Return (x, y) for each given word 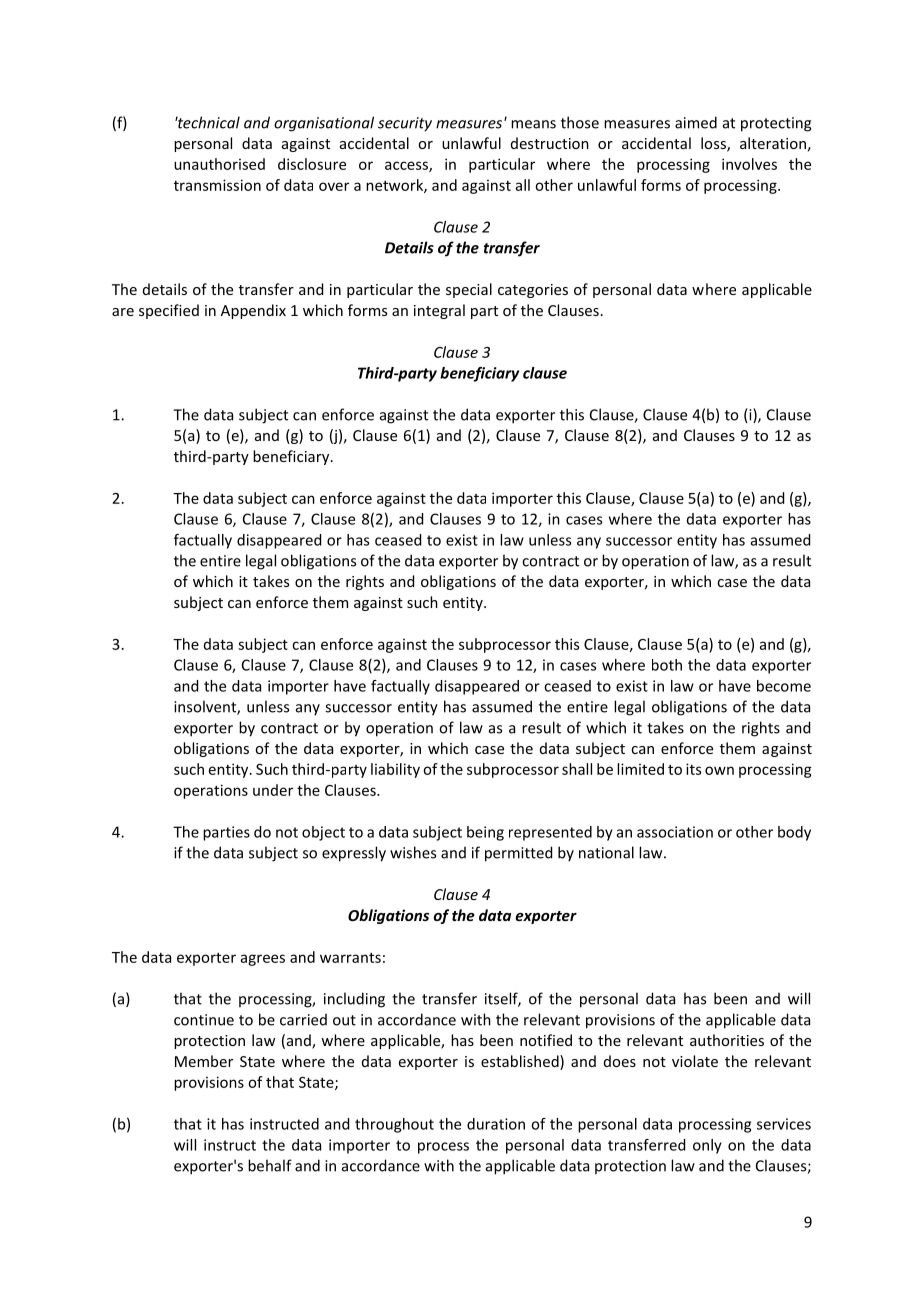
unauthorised (219, 164)
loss (714, 144)
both (667, 665)
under (273, 790)
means (533, 124)
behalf (270, 1165)
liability (395, 770)
